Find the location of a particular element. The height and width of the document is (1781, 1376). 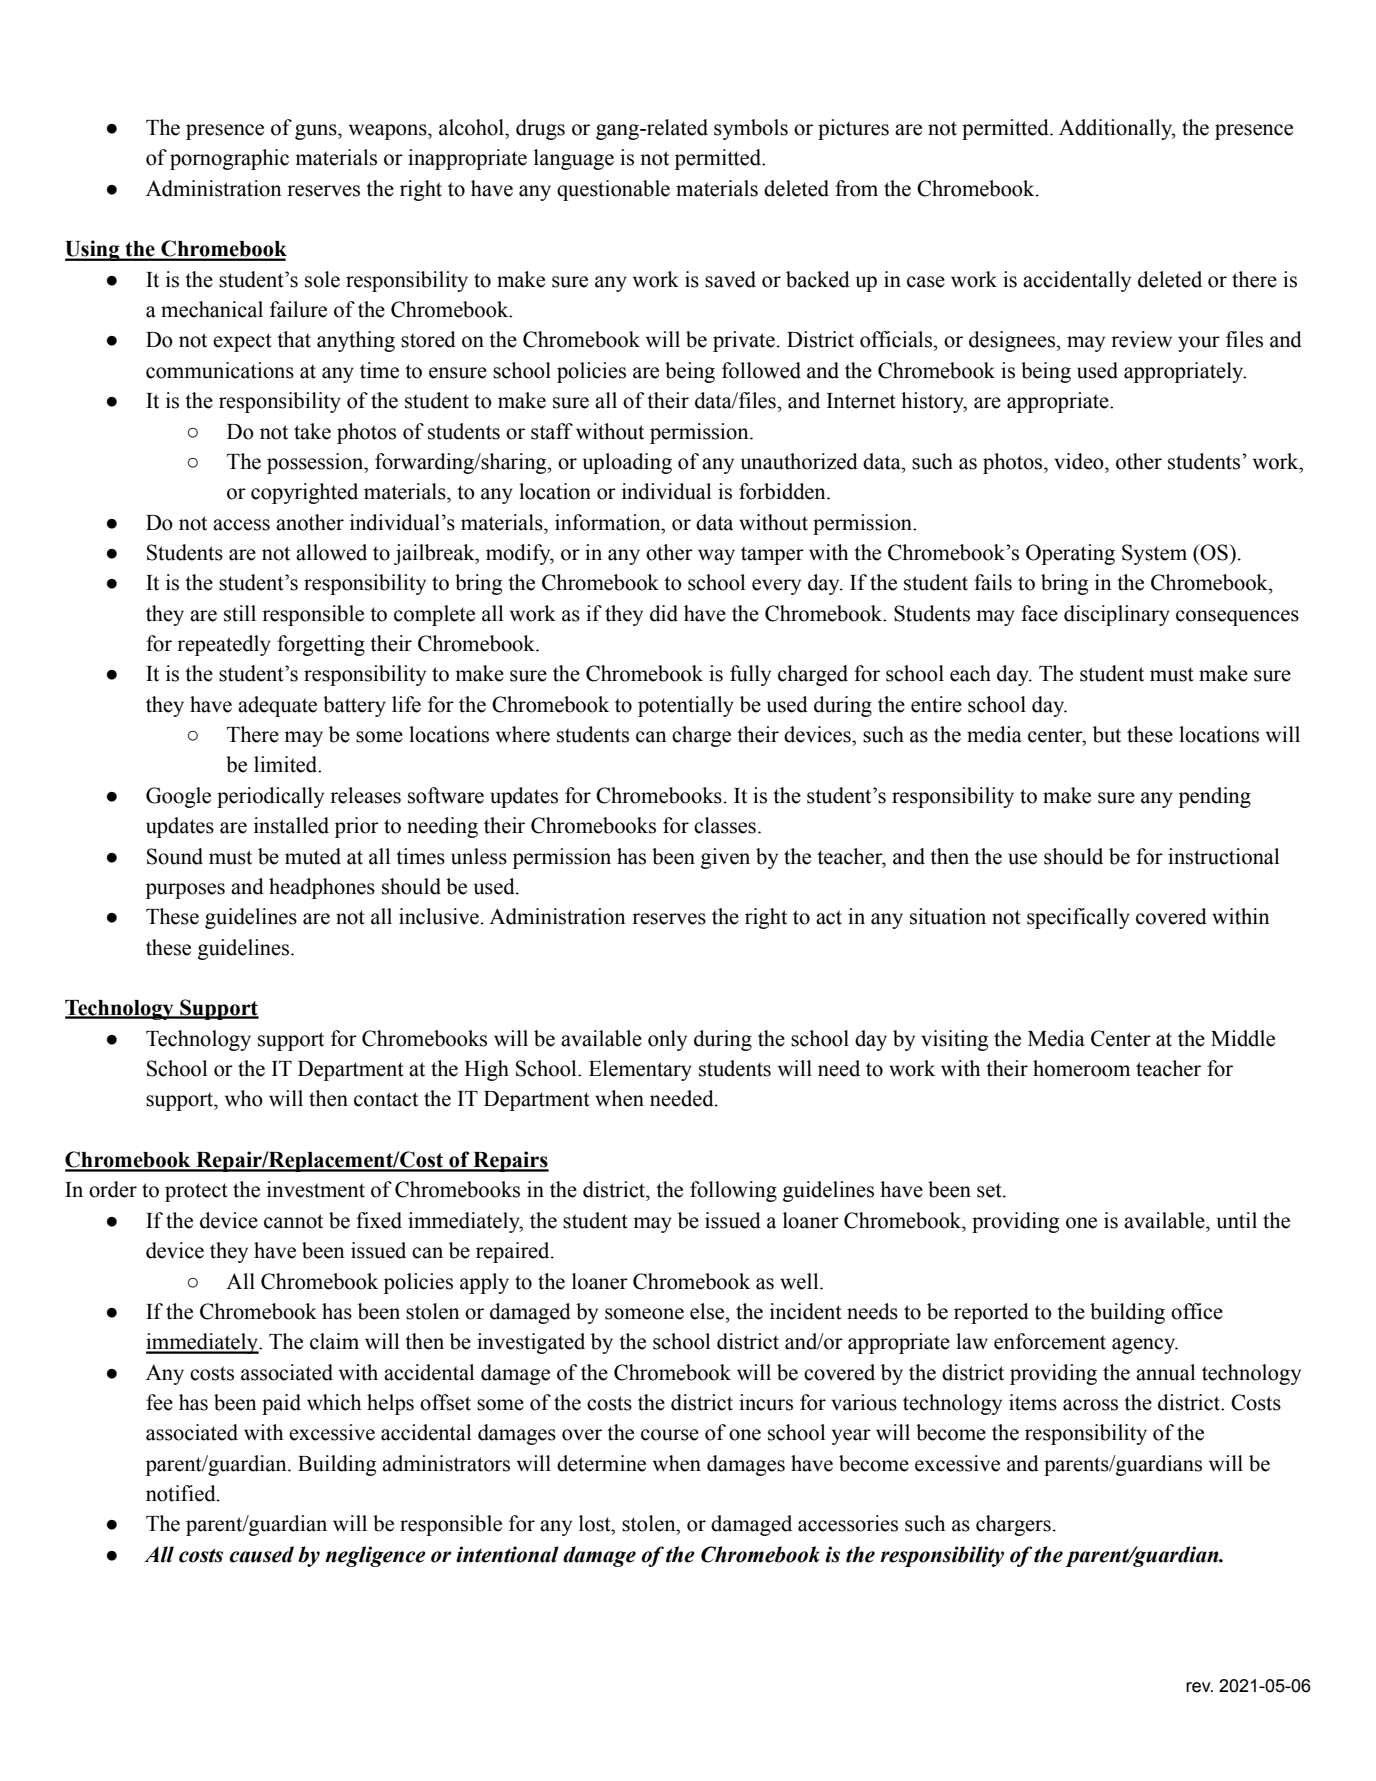

from is located at coordinates (856, 188).
